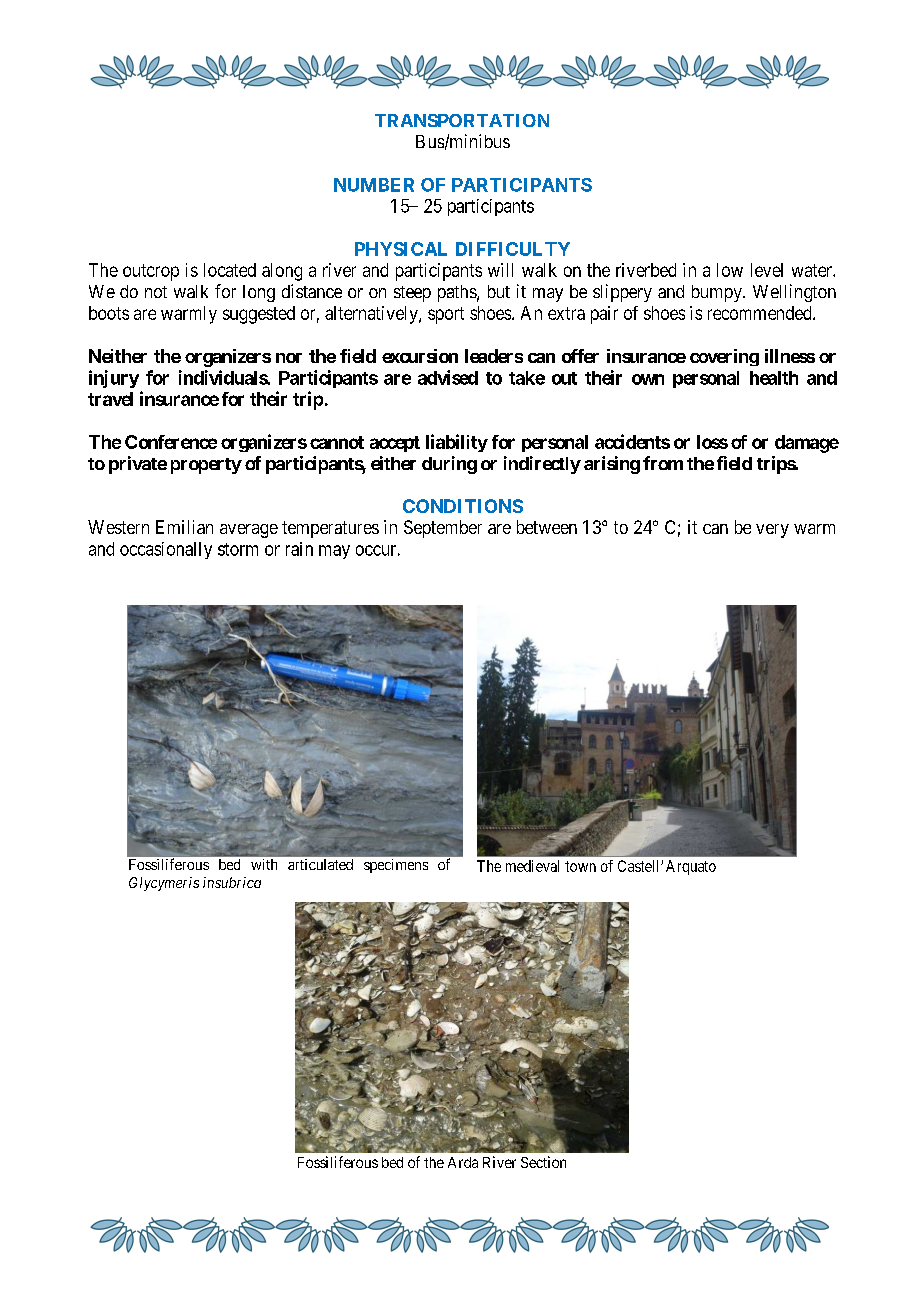  I want to click on Arda, so click(463, 1162).
